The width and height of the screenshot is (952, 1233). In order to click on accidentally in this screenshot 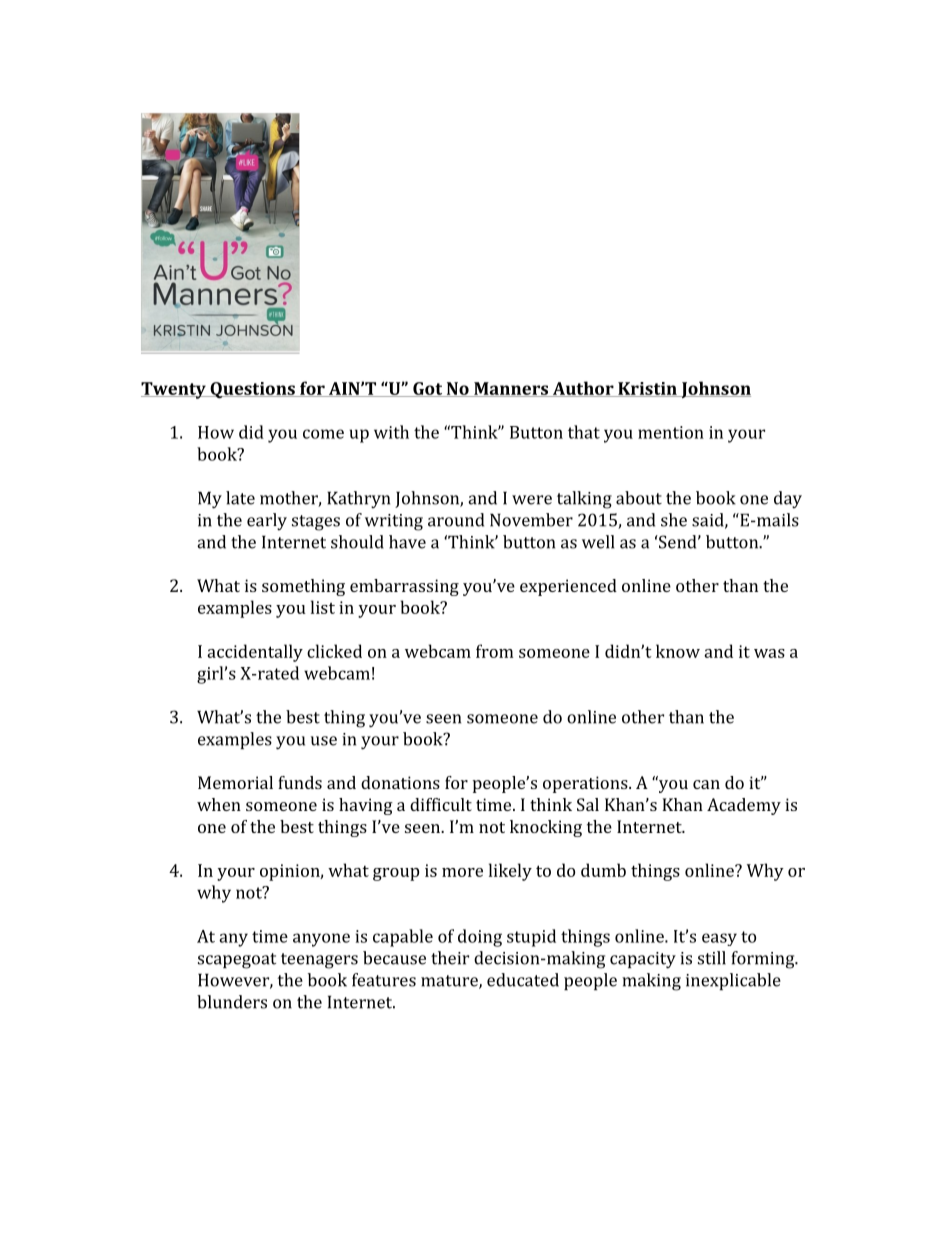, I will do `click(255, 653)`.
